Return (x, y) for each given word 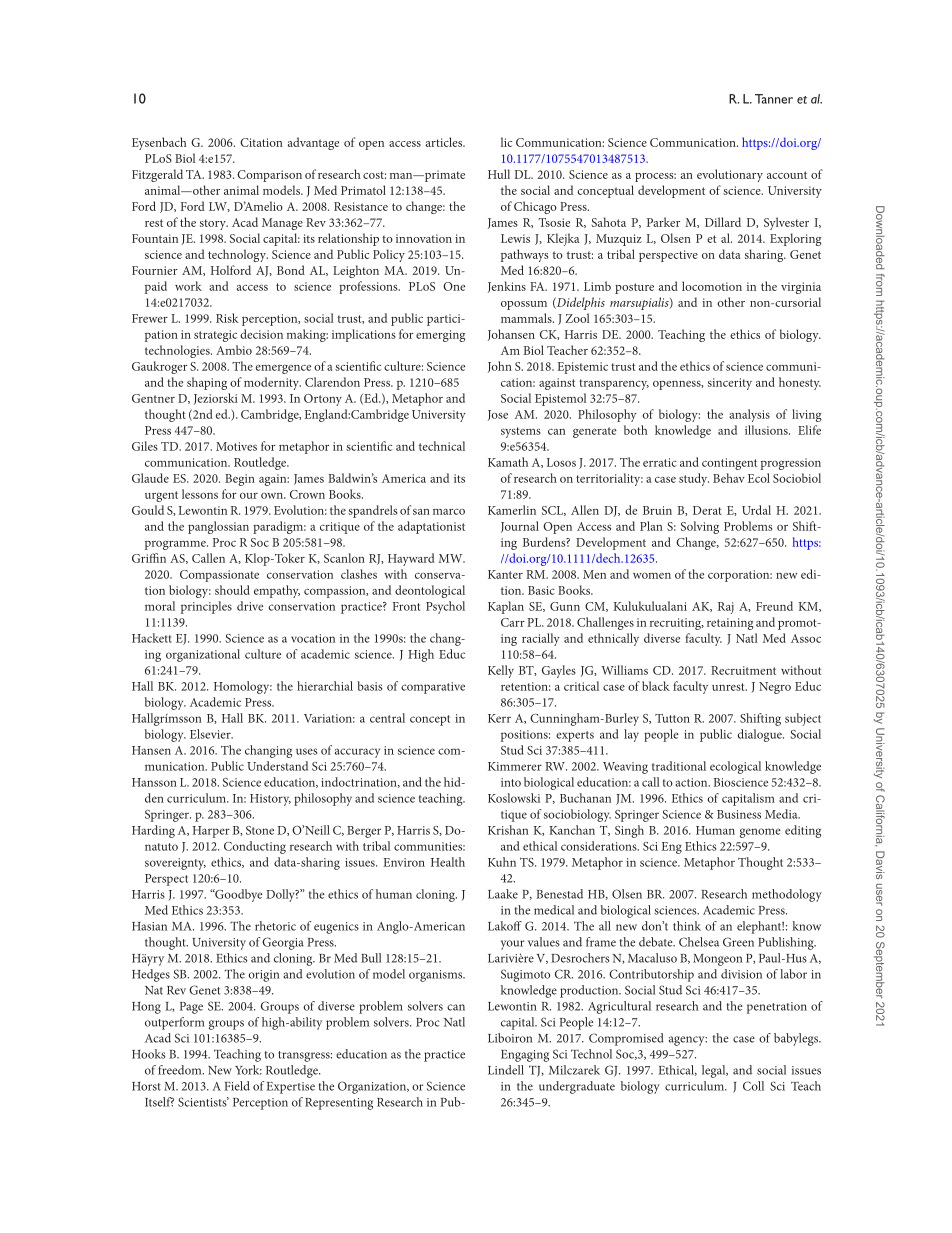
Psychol (445, 607)
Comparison (269, 176)
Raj (726, 608)
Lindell (506, 1070)
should (232, 590)
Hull (499, 174)
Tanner (774, 99)
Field (237, 1086)
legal (715, 1071)
